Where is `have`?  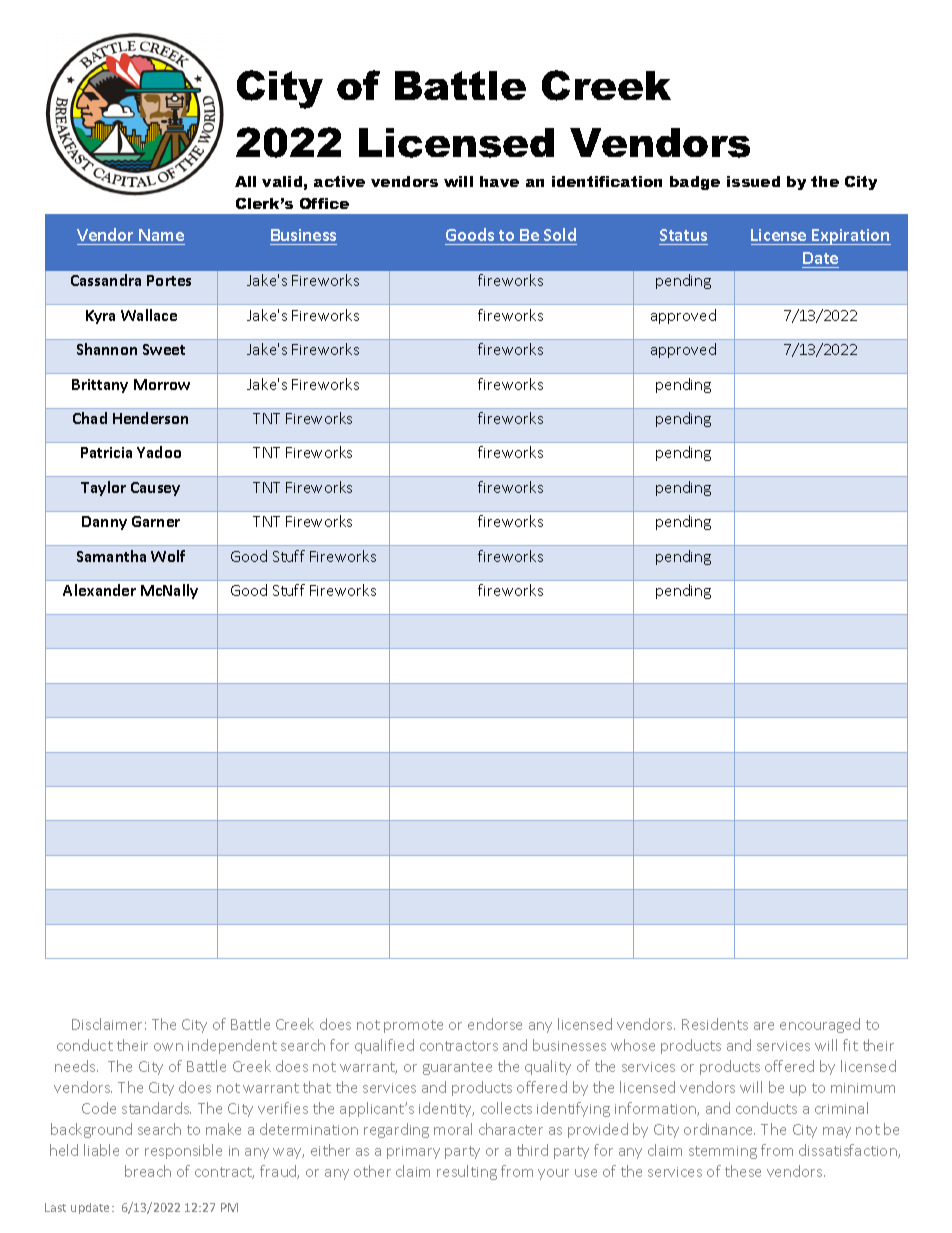
have is located at coordinates (499, 181).
